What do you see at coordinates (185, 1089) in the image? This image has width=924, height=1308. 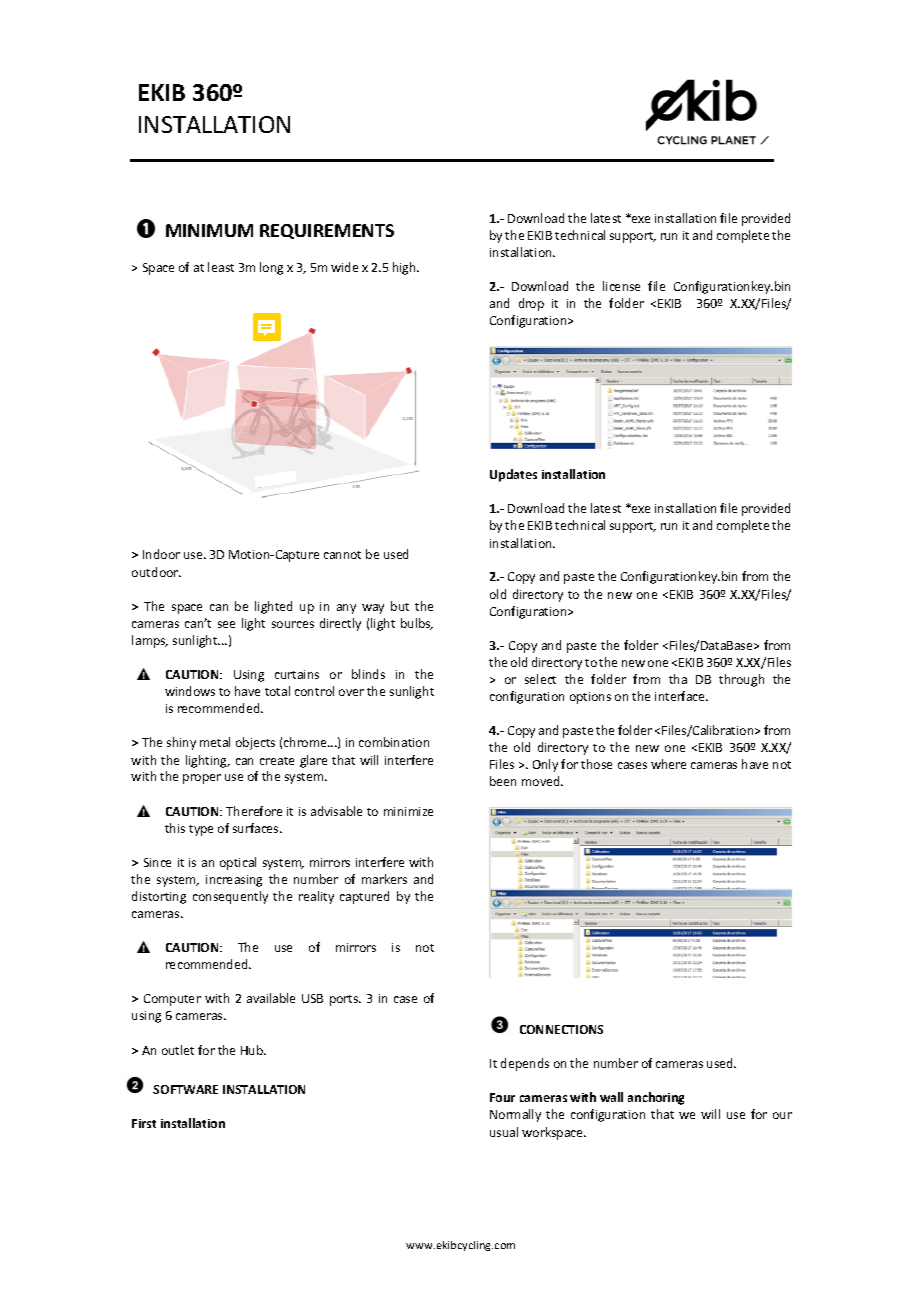 I see `SOFTWARE` at bounding box center [185, 1089].
